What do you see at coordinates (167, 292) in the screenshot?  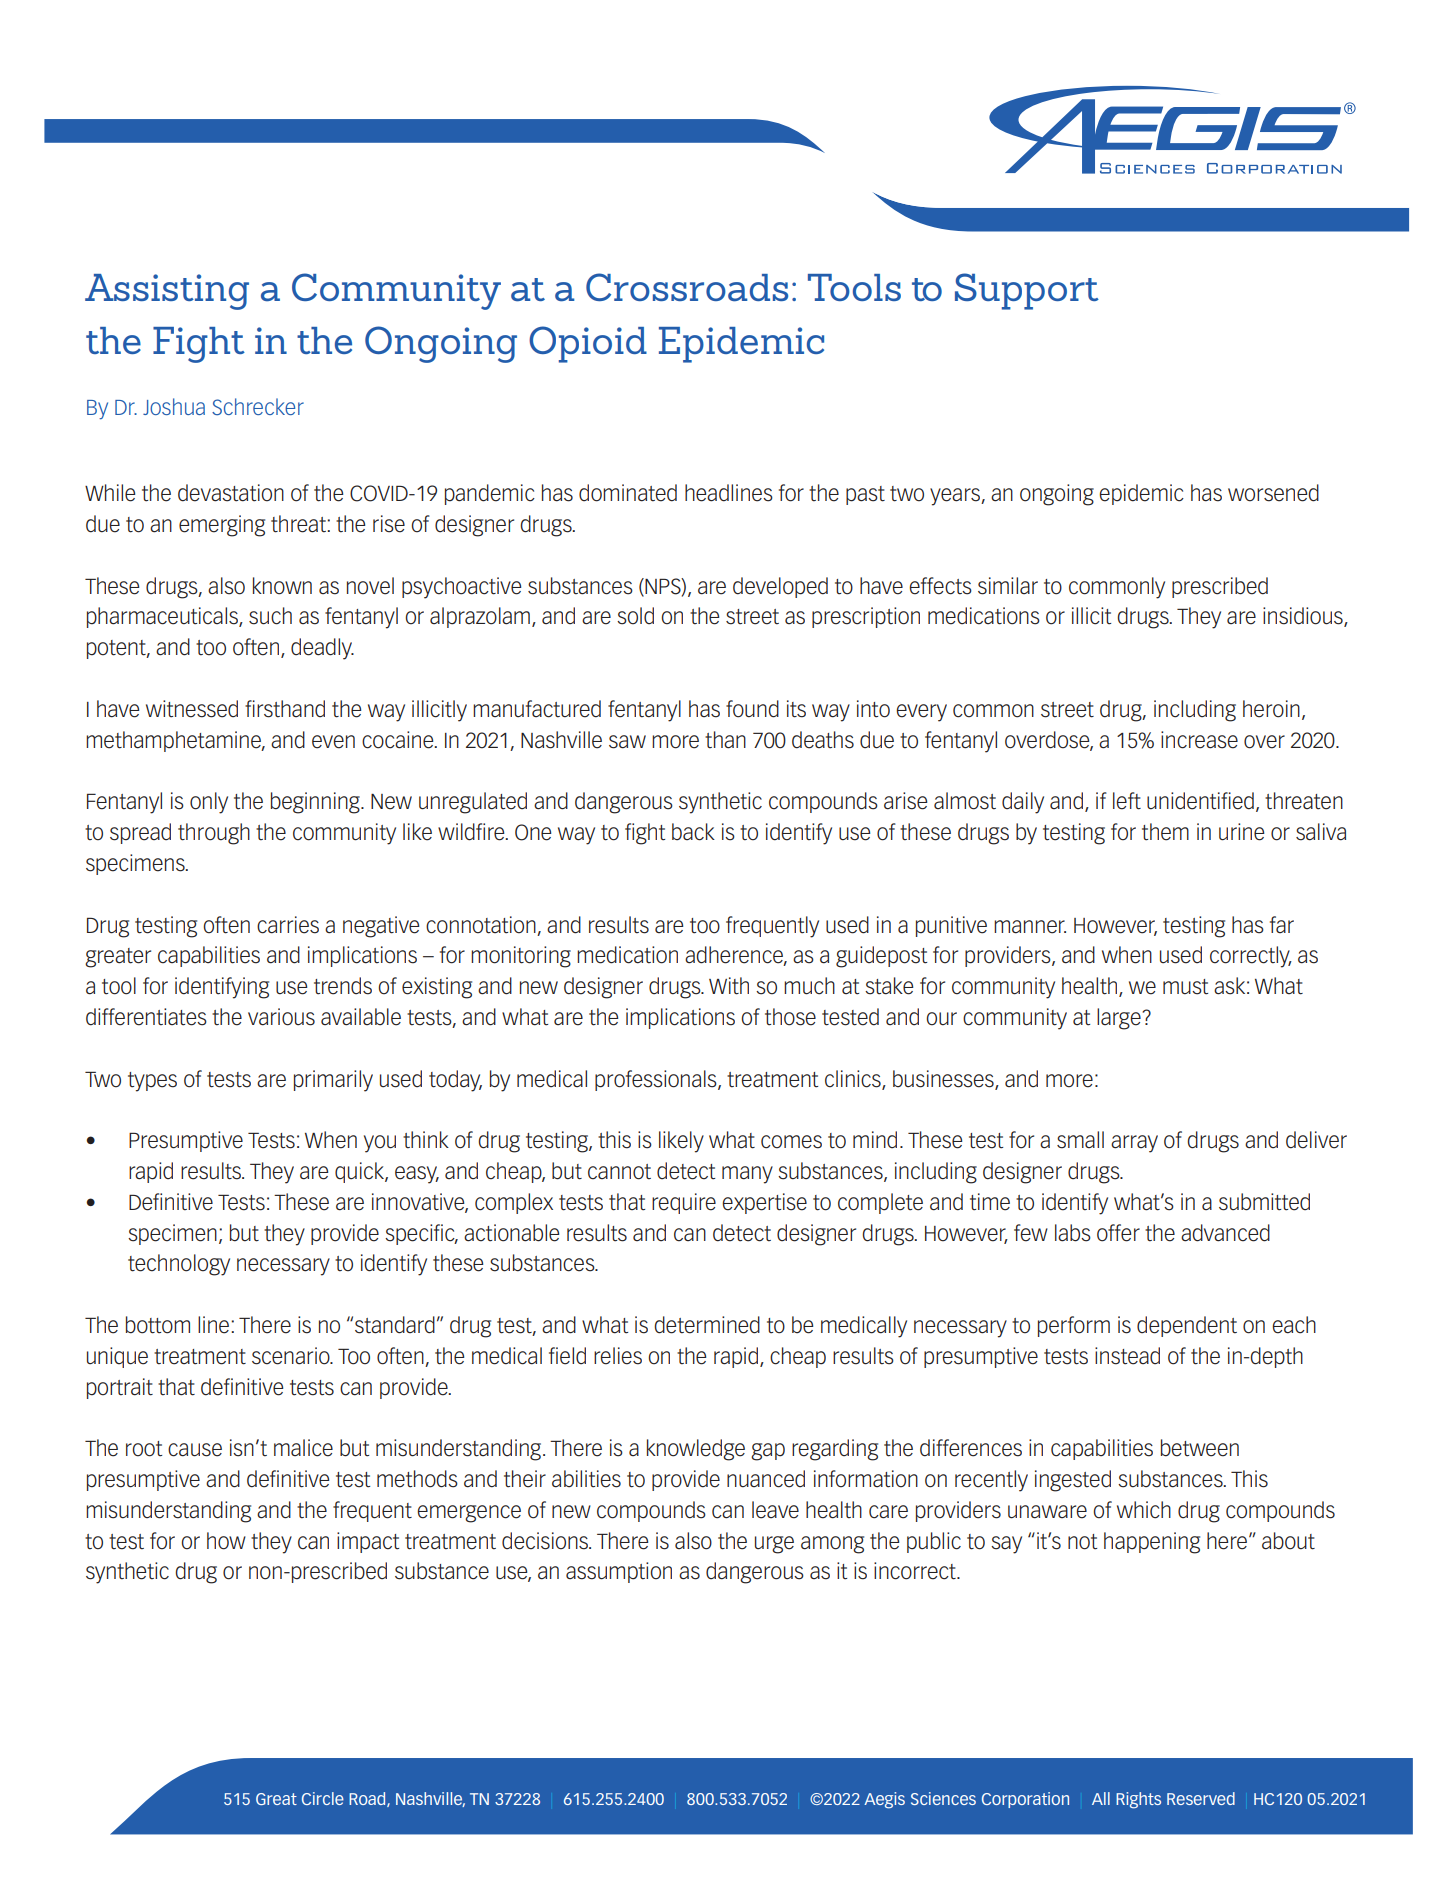 I see `Assisting` at bounding box center [167, 292].
